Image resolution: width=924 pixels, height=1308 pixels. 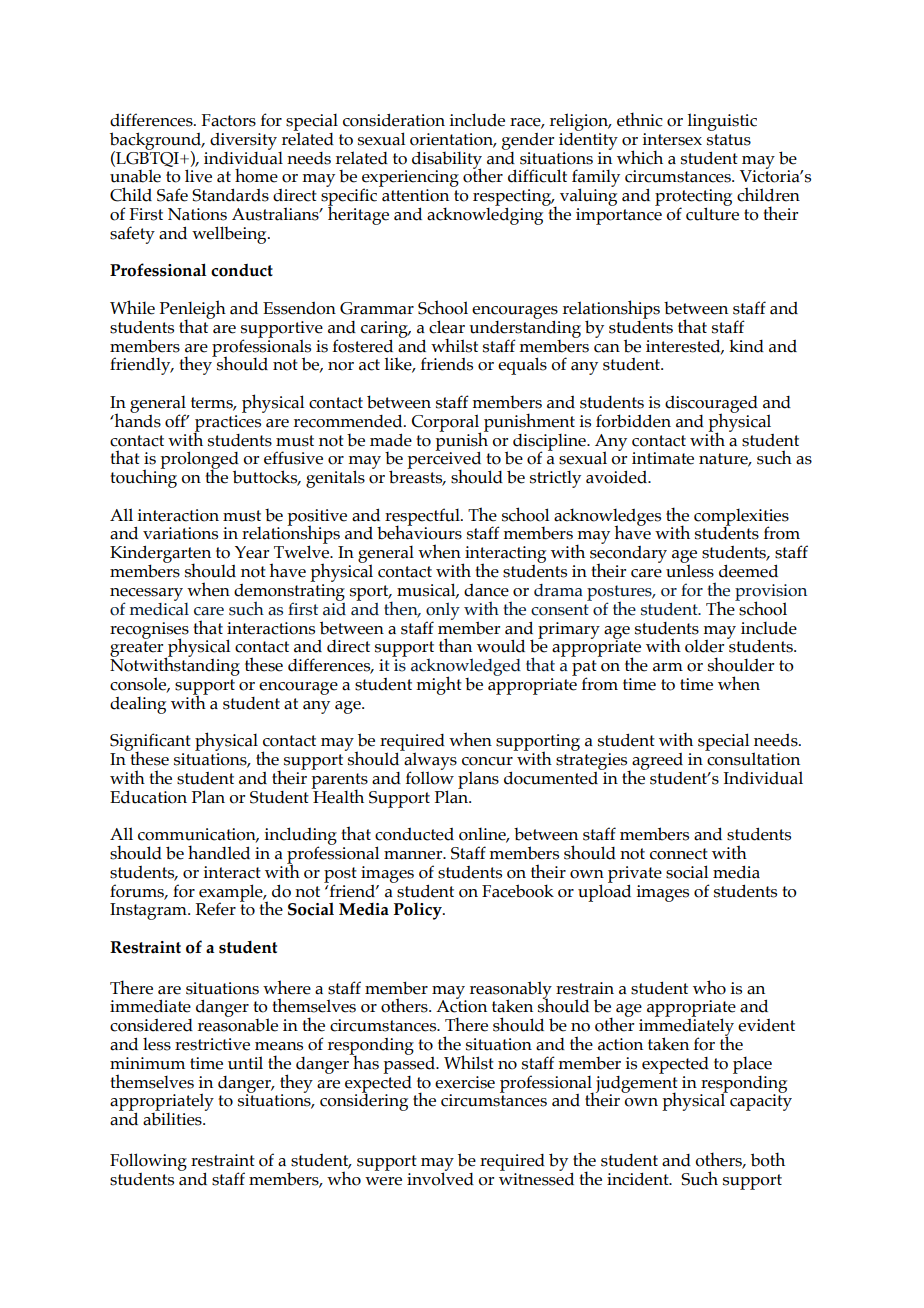 I want to click on recognises, so click(x=149, y=631).
